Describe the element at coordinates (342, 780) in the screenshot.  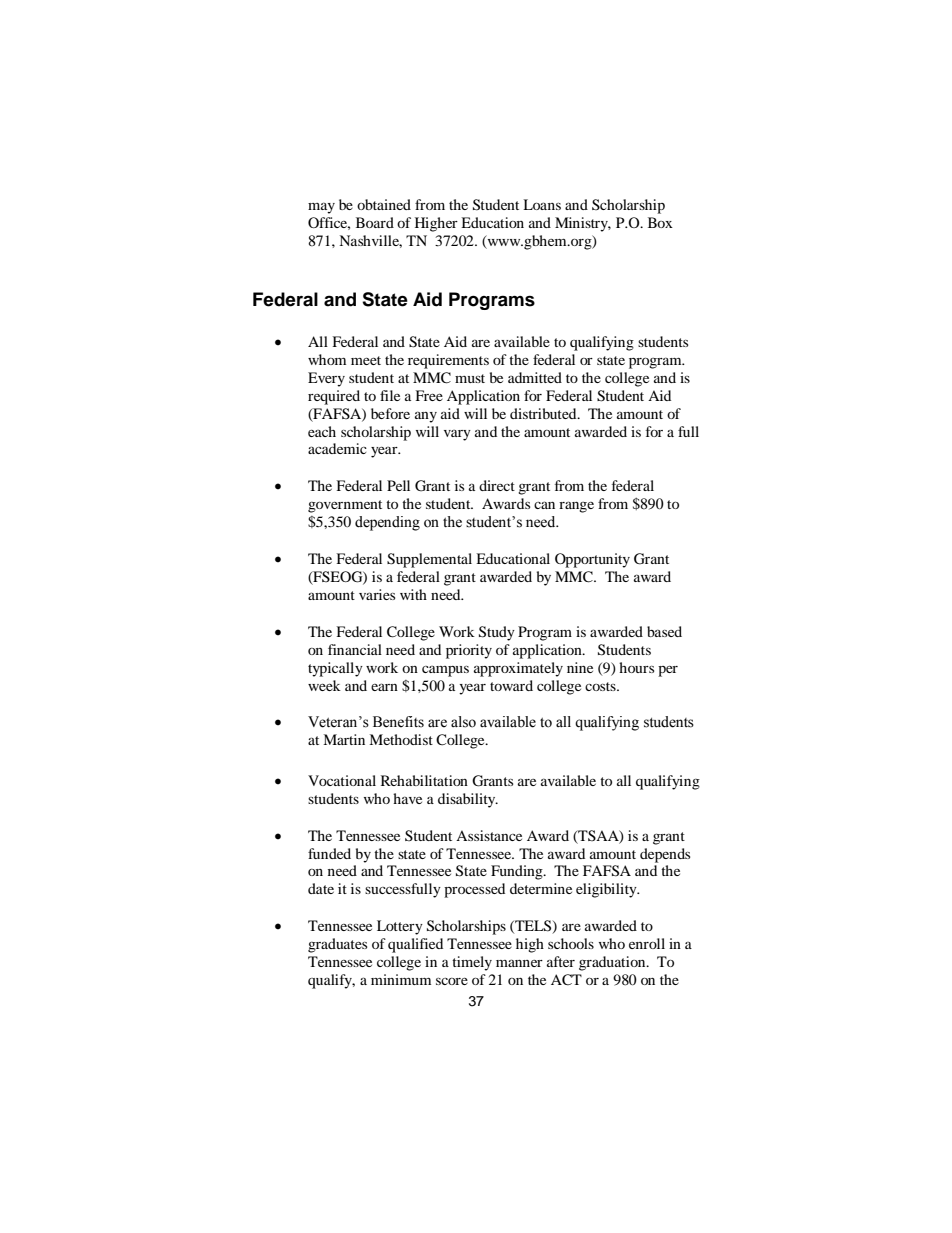
I see `Vocational` at that location.
